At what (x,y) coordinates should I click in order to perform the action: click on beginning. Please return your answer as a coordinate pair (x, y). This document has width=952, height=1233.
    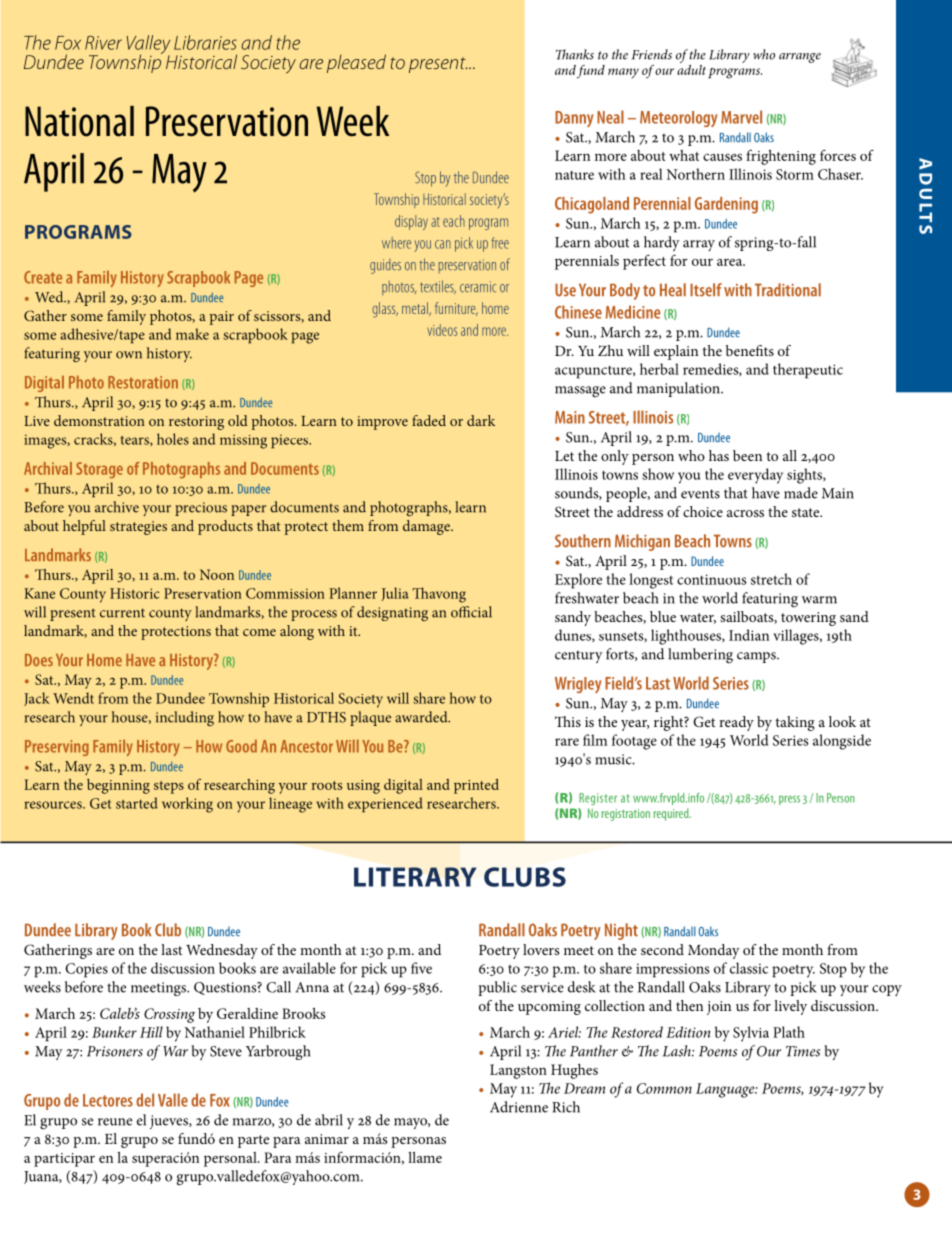
    Looking at the image, I should click on (118, 786).
